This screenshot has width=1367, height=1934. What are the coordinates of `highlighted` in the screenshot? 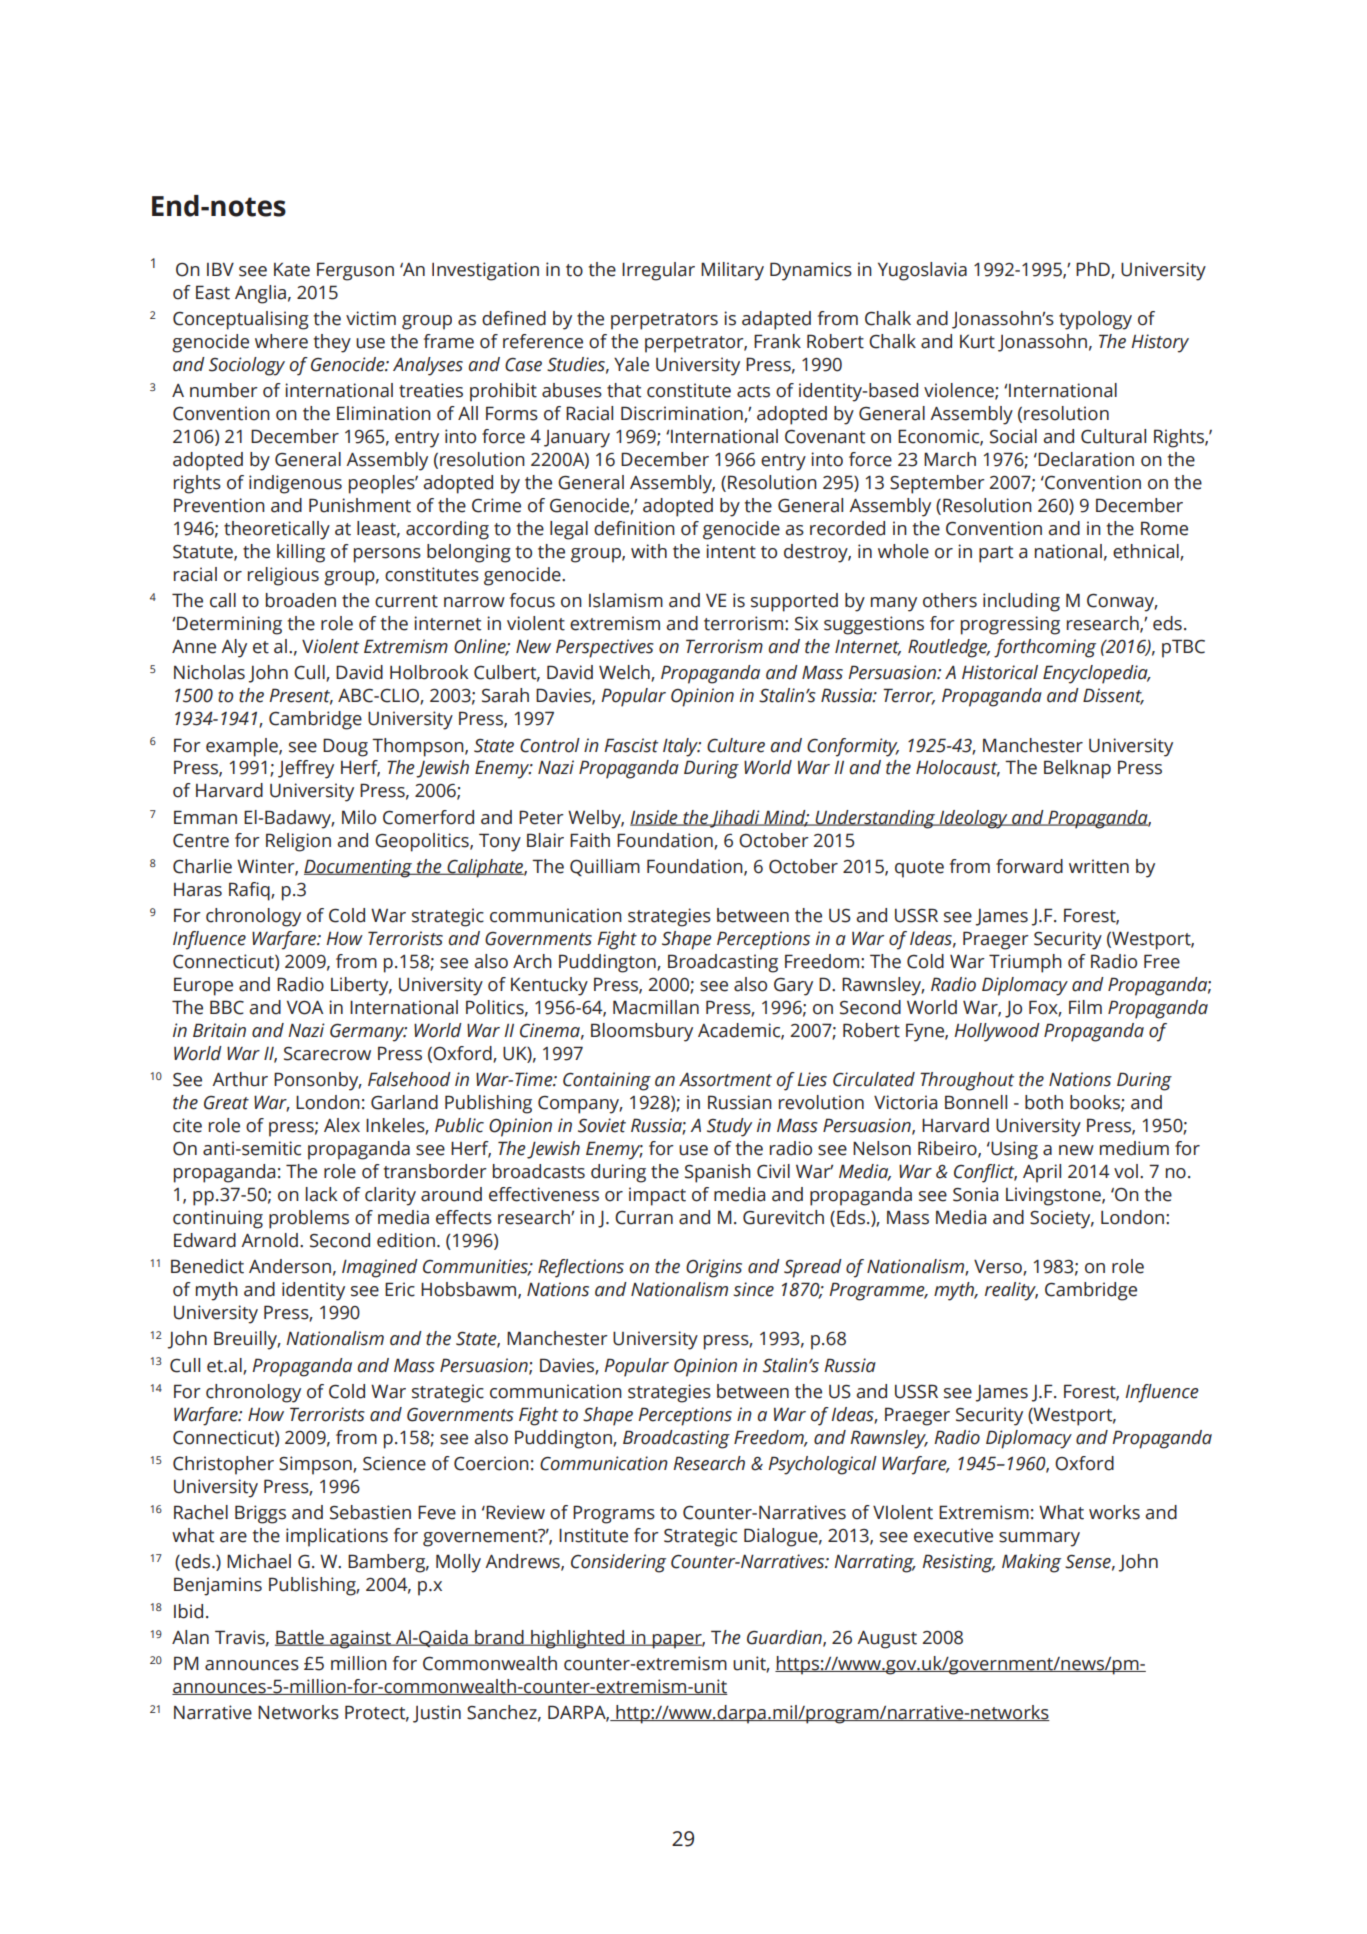 It's located at (578, 1639).
